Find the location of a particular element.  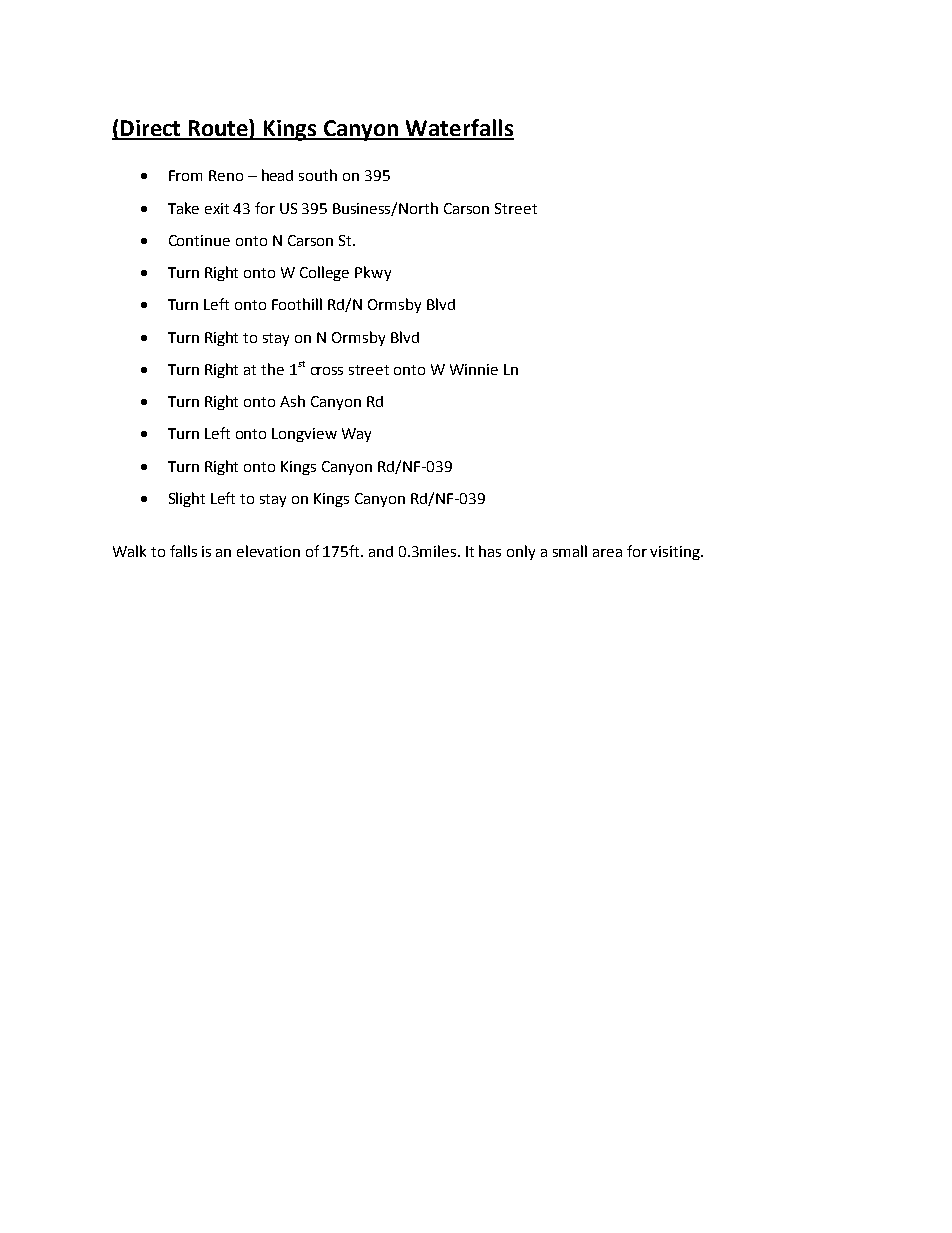

cross is located at coordinates (327, 371).
